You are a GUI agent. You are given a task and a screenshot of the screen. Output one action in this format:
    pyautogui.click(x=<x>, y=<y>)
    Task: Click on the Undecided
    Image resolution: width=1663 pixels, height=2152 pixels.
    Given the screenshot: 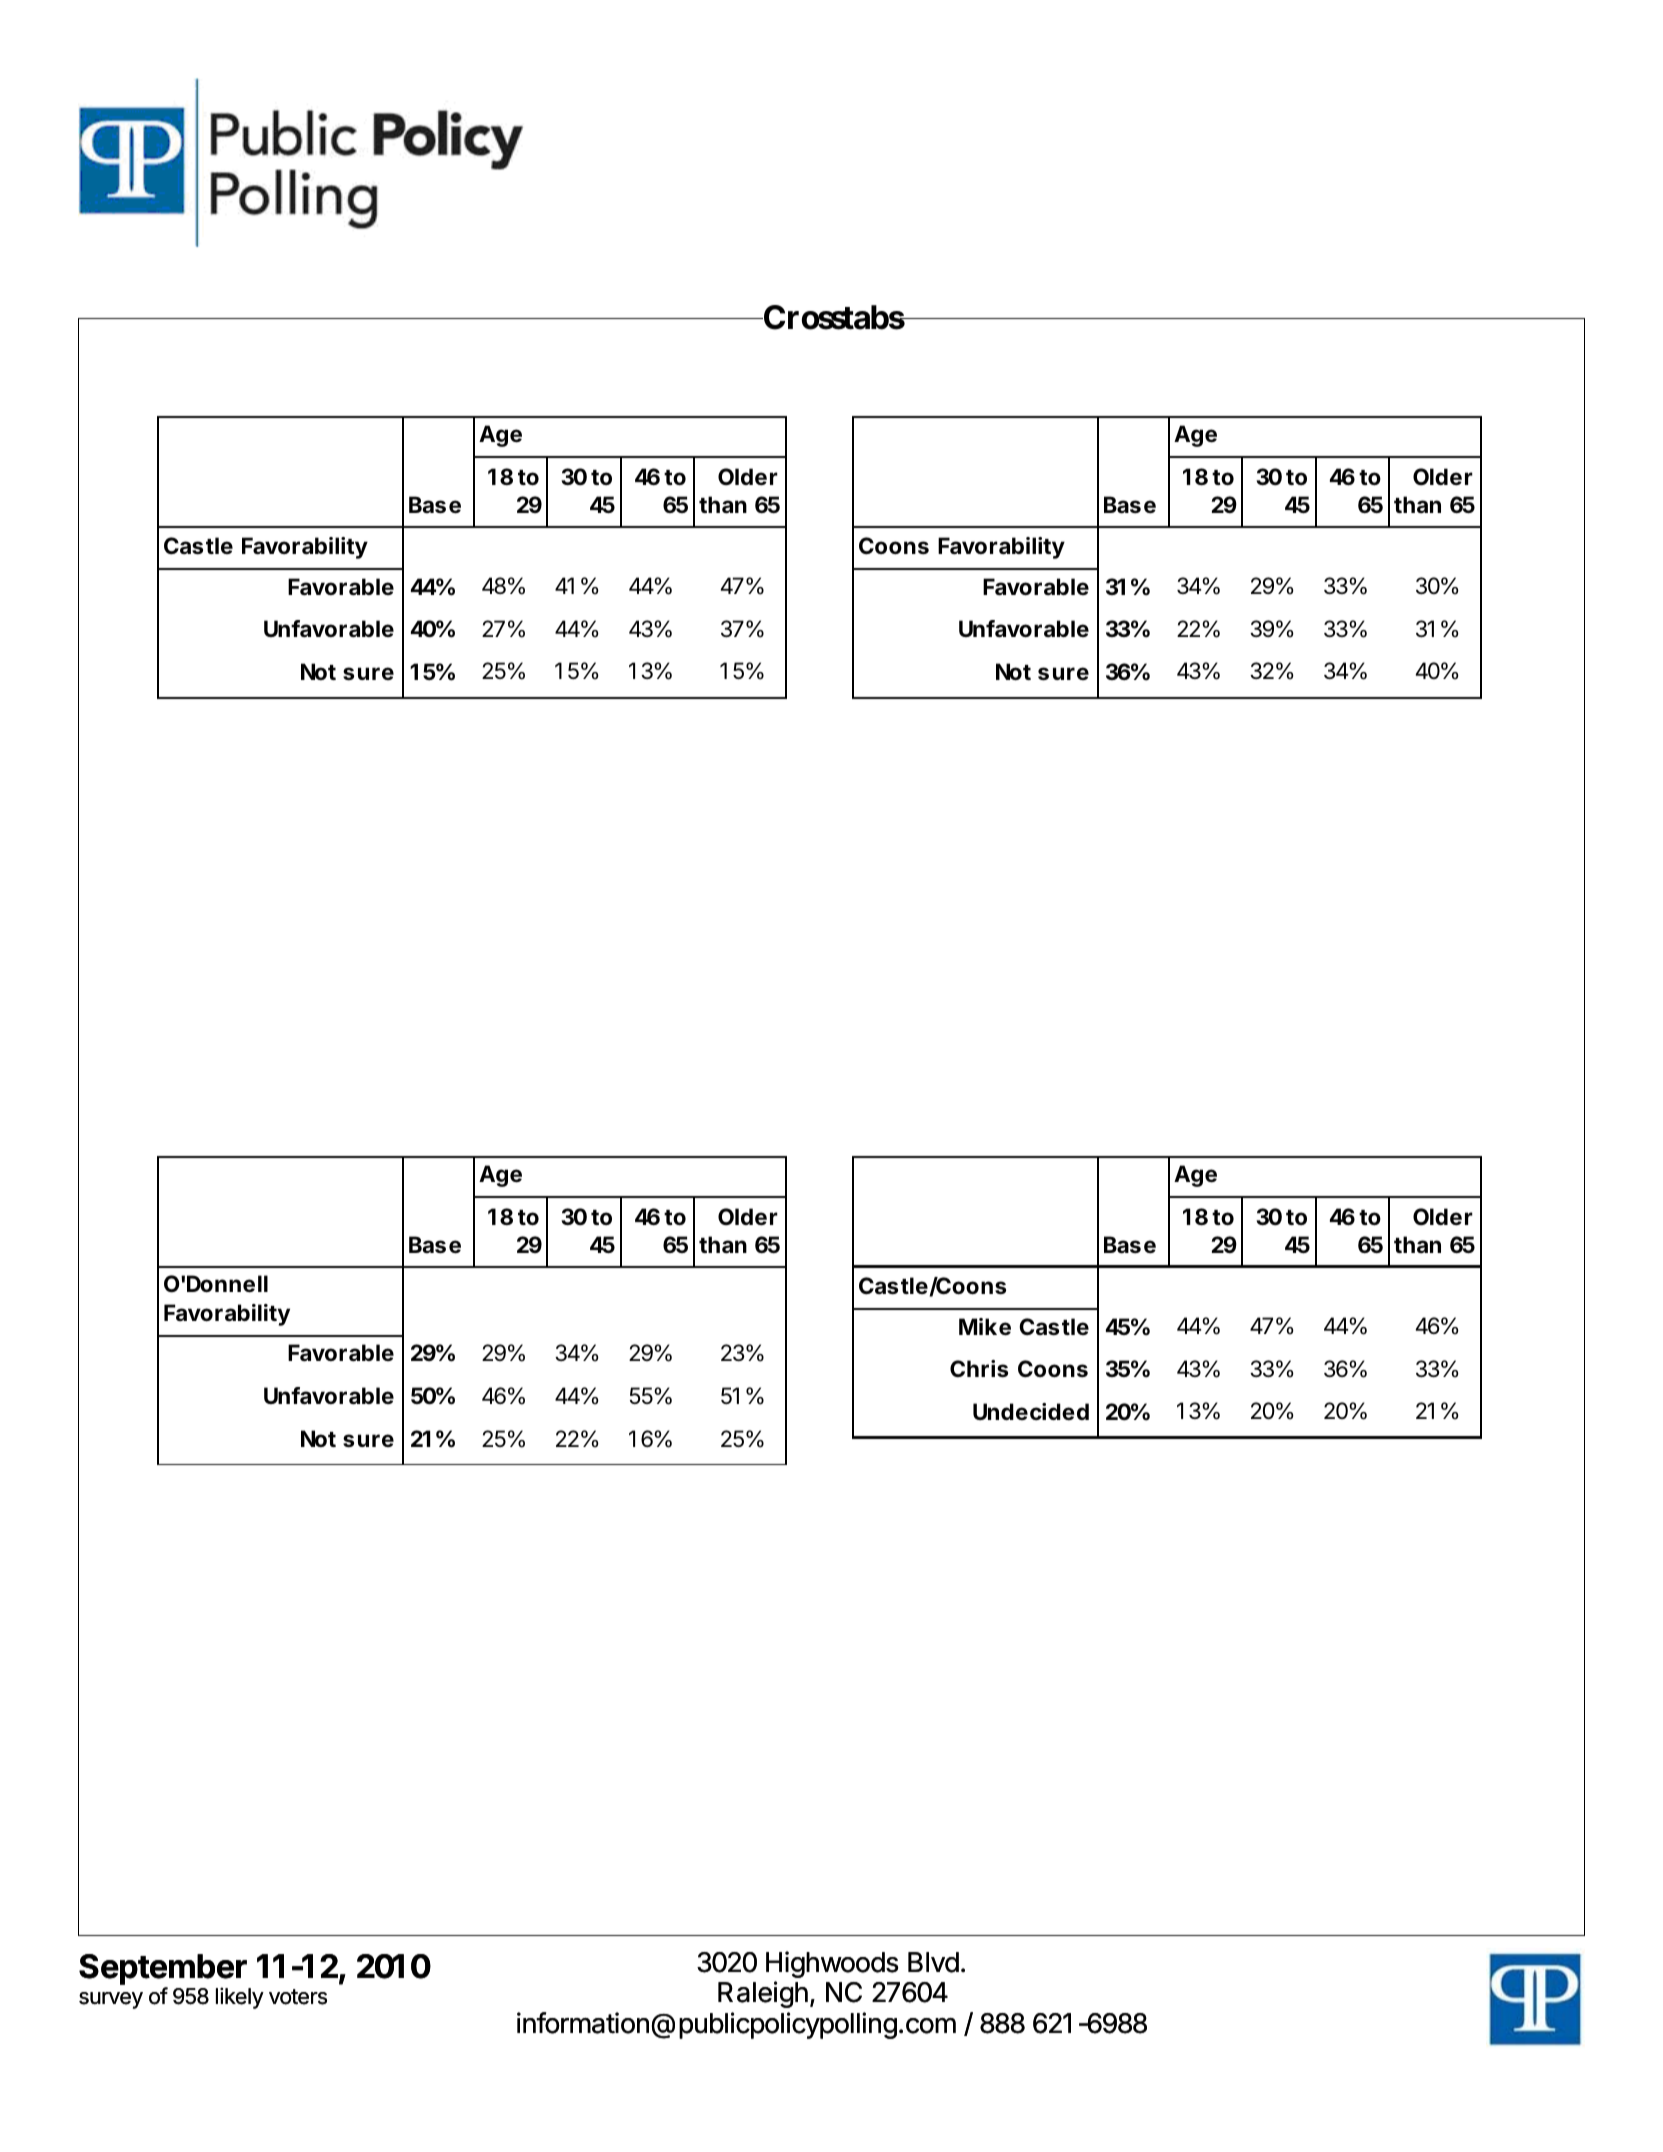 What is the action you would take?
    pyautogui.click(x=1031, y=1411)
